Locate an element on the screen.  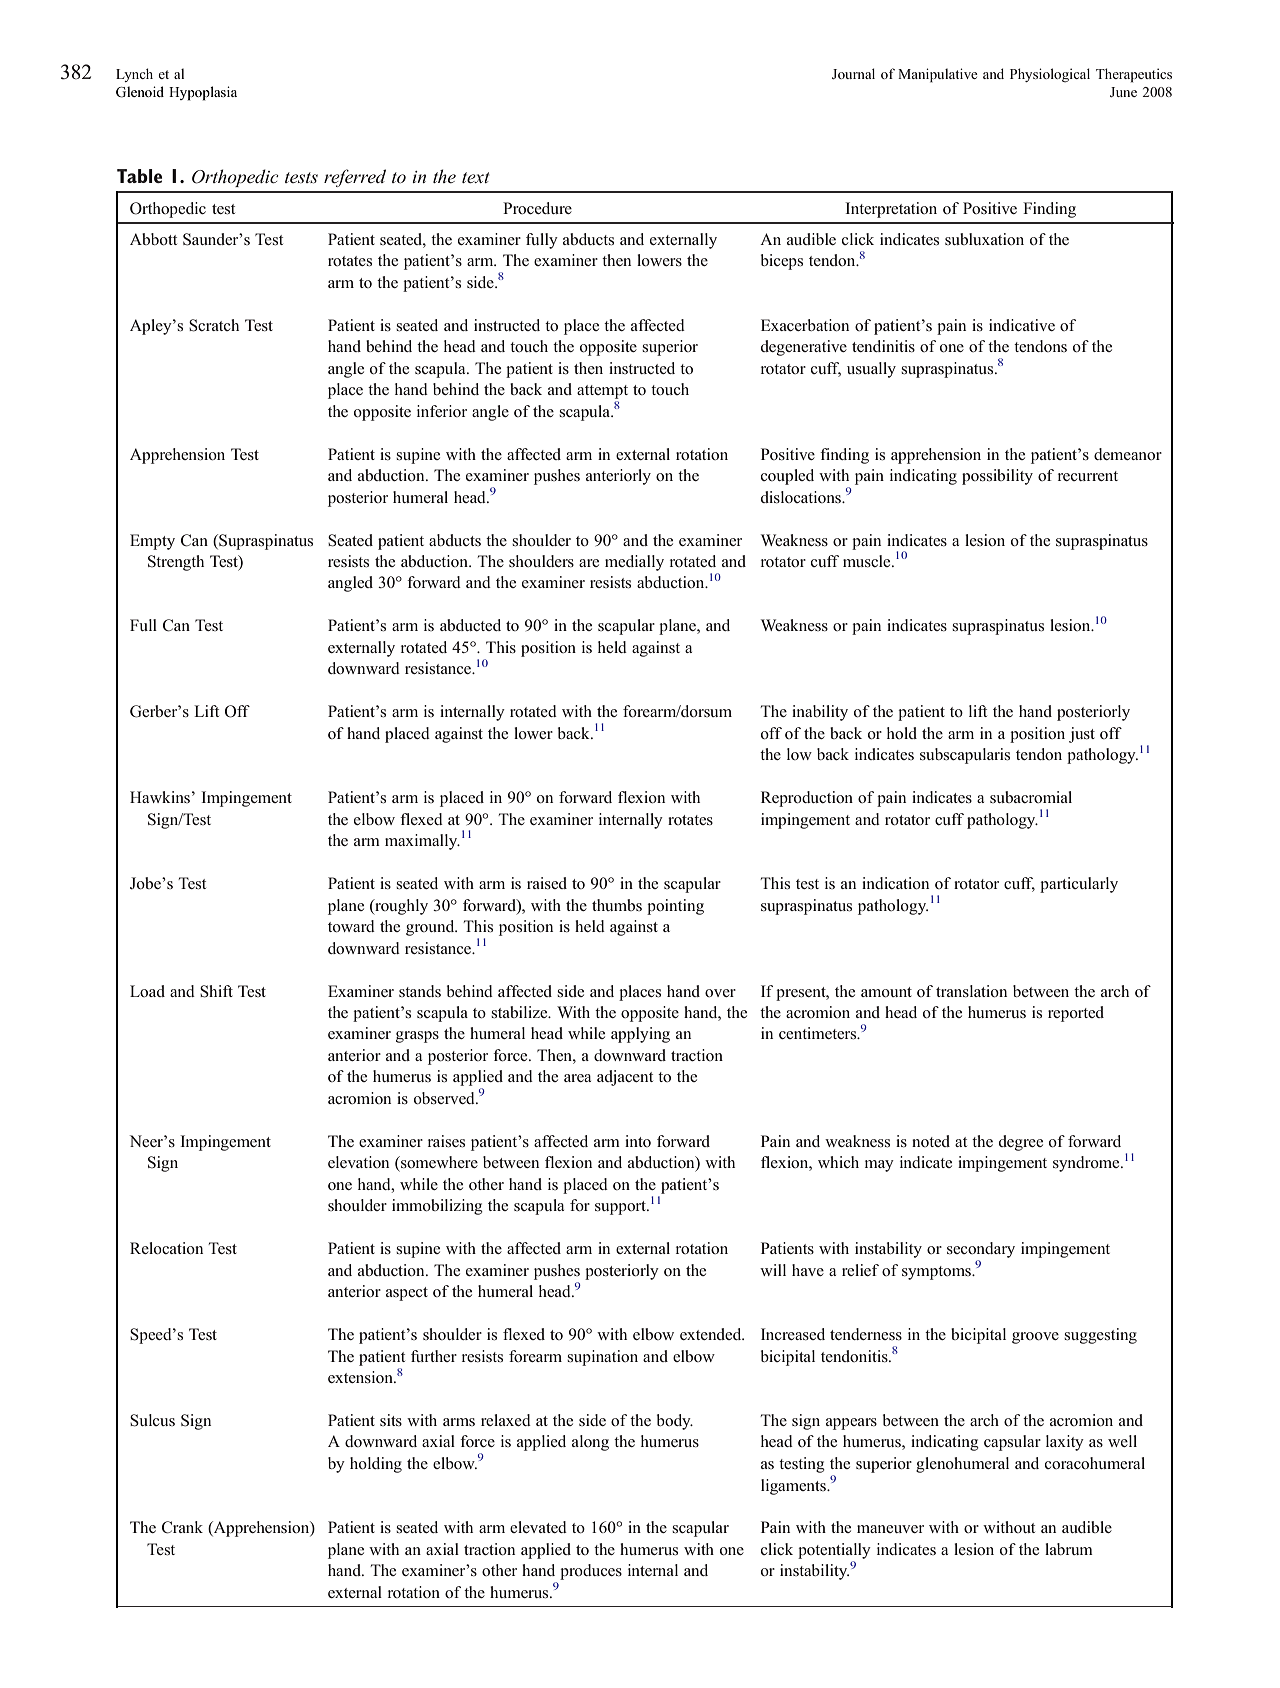
Physiological is located at coordinates (1050, 75).
